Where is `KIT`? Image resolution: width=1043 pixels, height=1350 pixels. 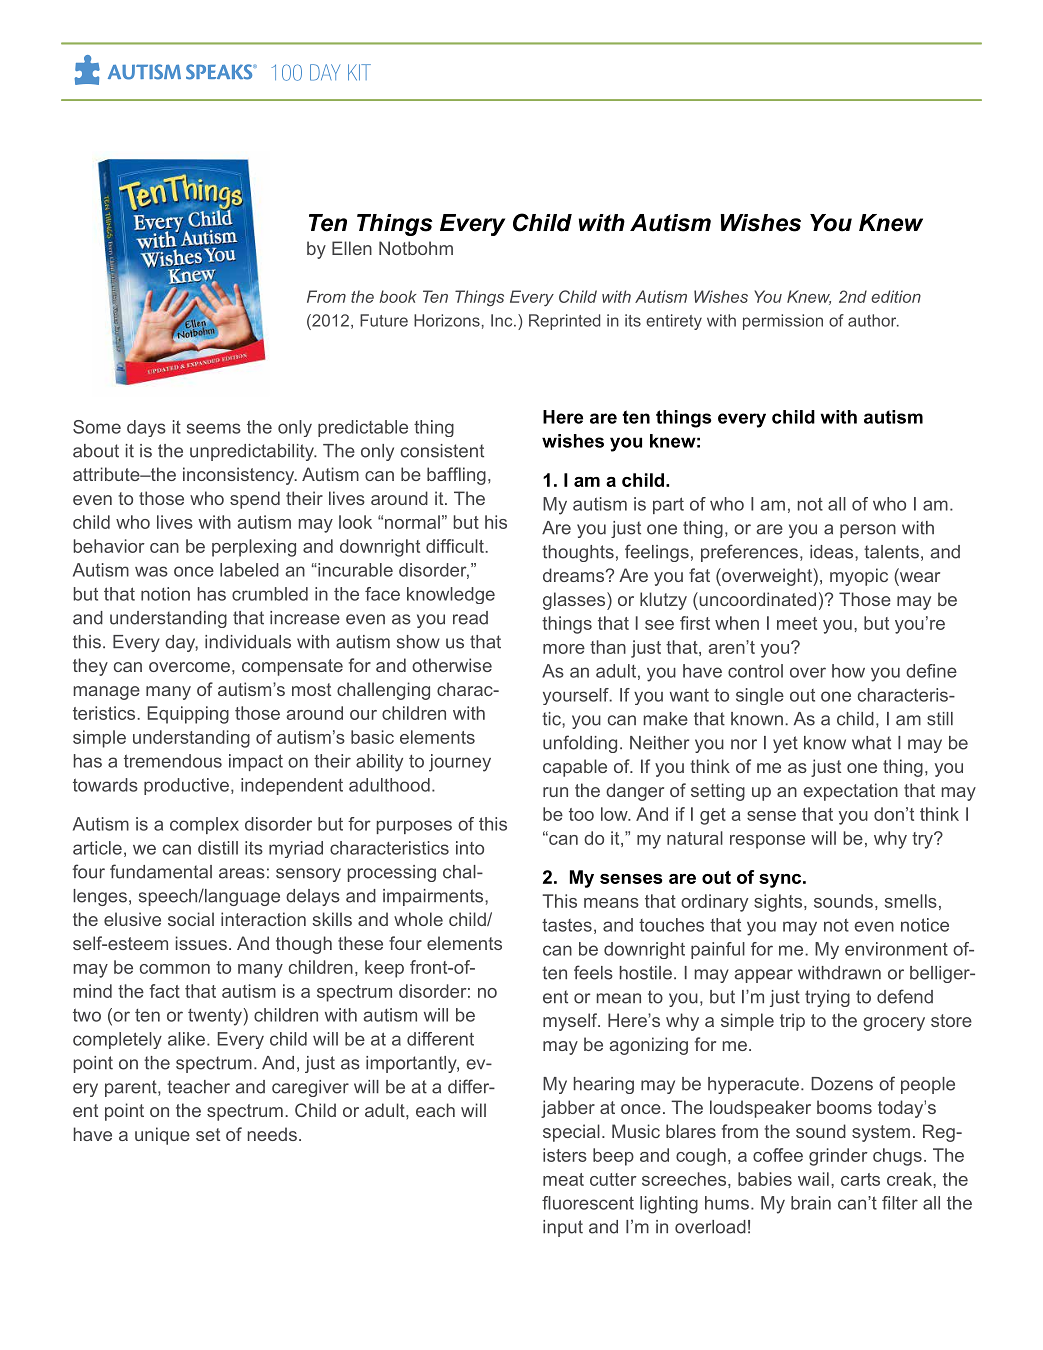 KIT is located at coordinates (359, 72).
